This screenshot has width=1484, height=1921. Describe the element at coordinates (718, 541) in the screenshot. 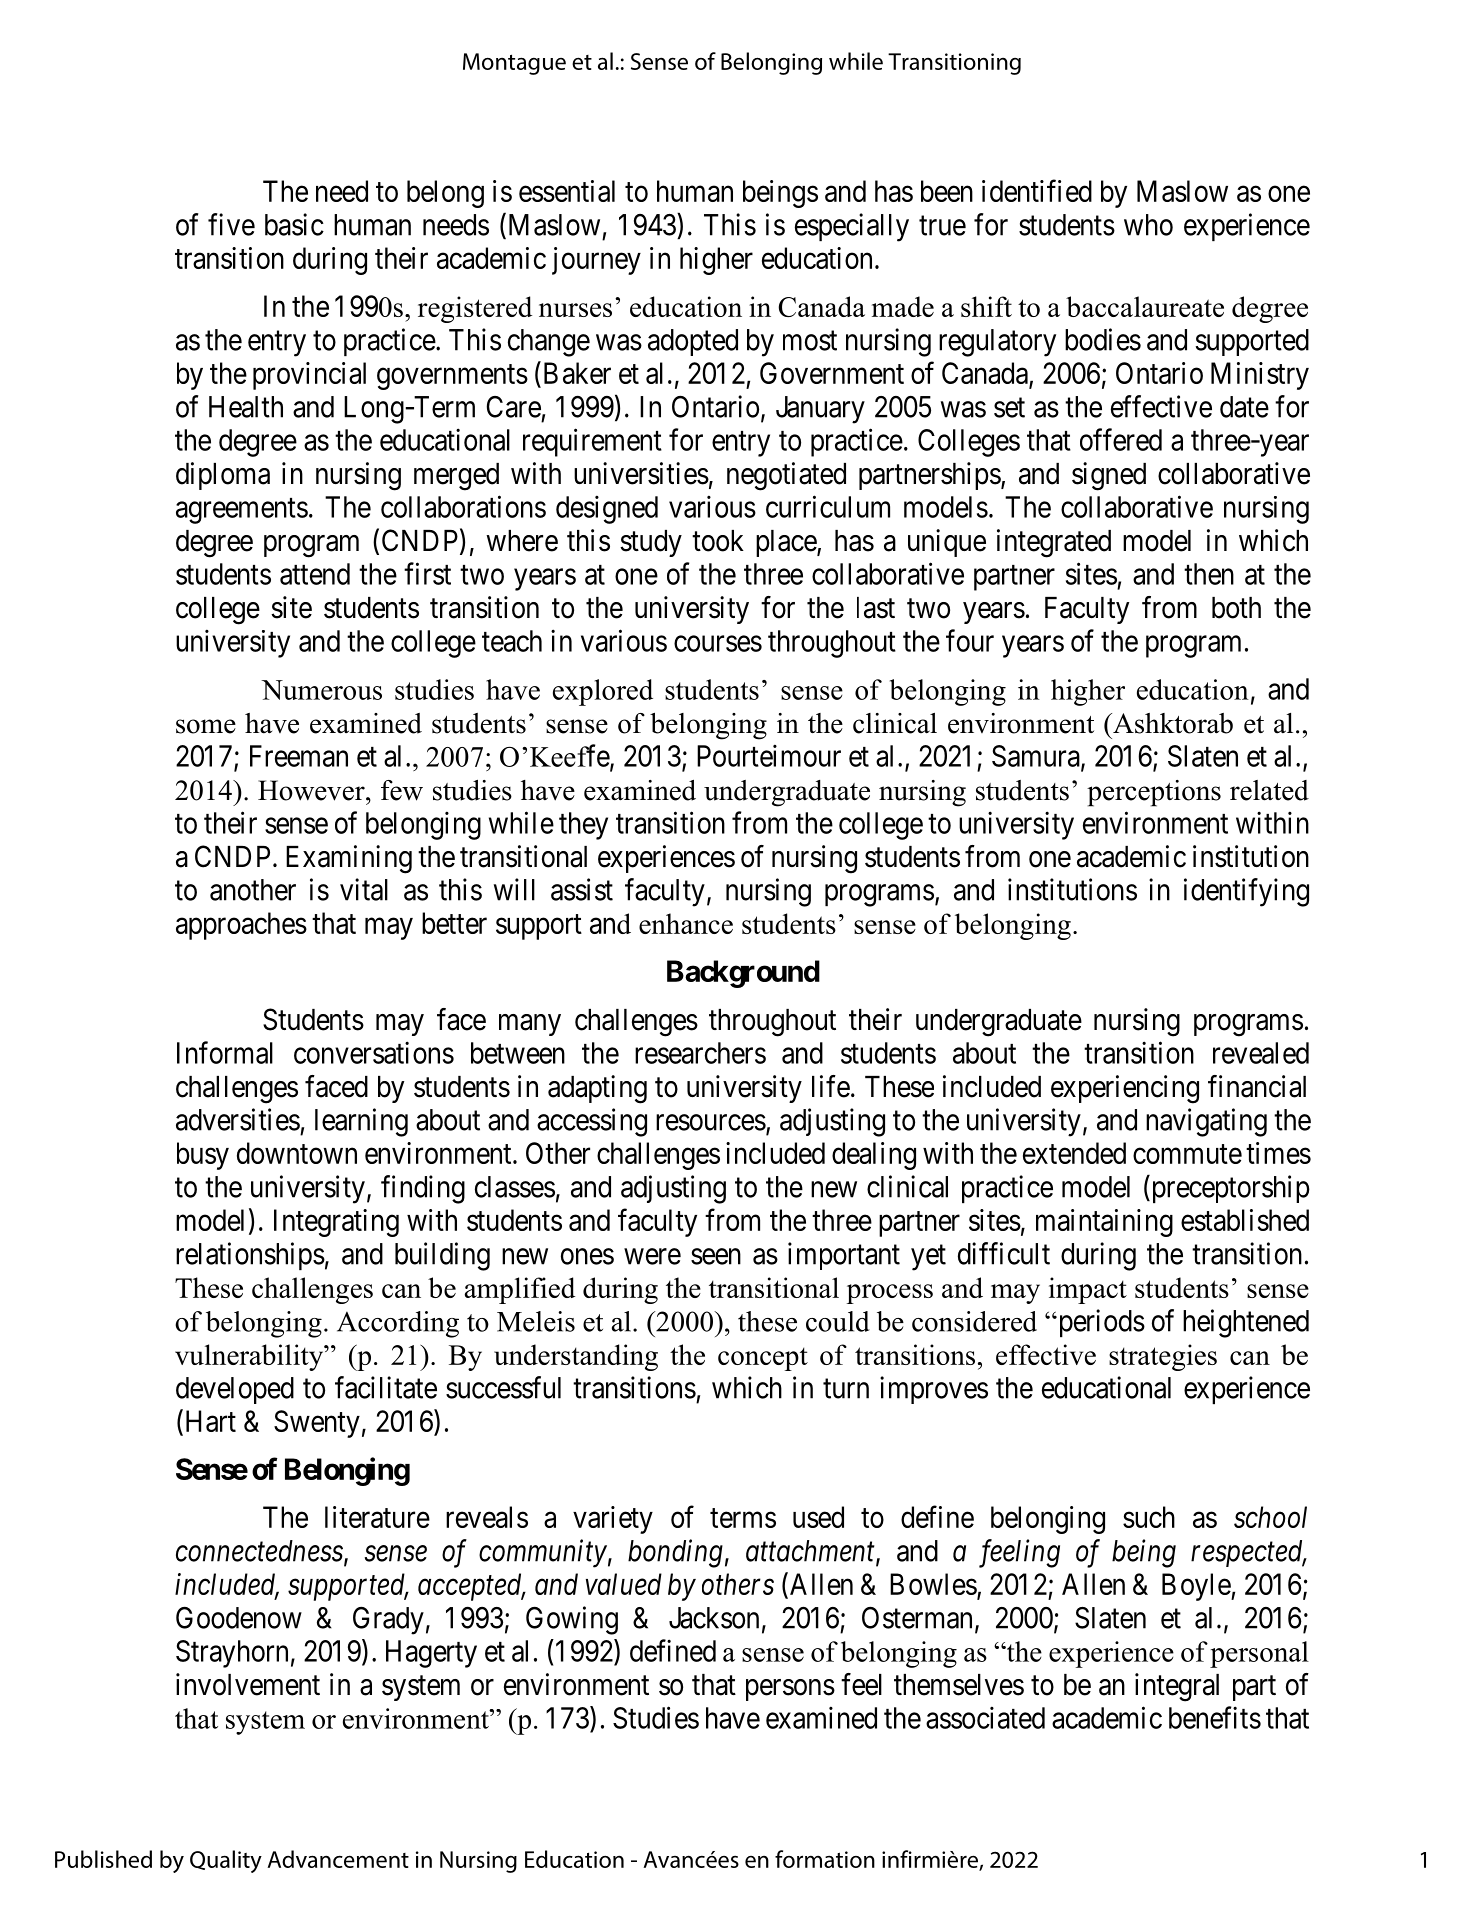

I see `took` at that location.
